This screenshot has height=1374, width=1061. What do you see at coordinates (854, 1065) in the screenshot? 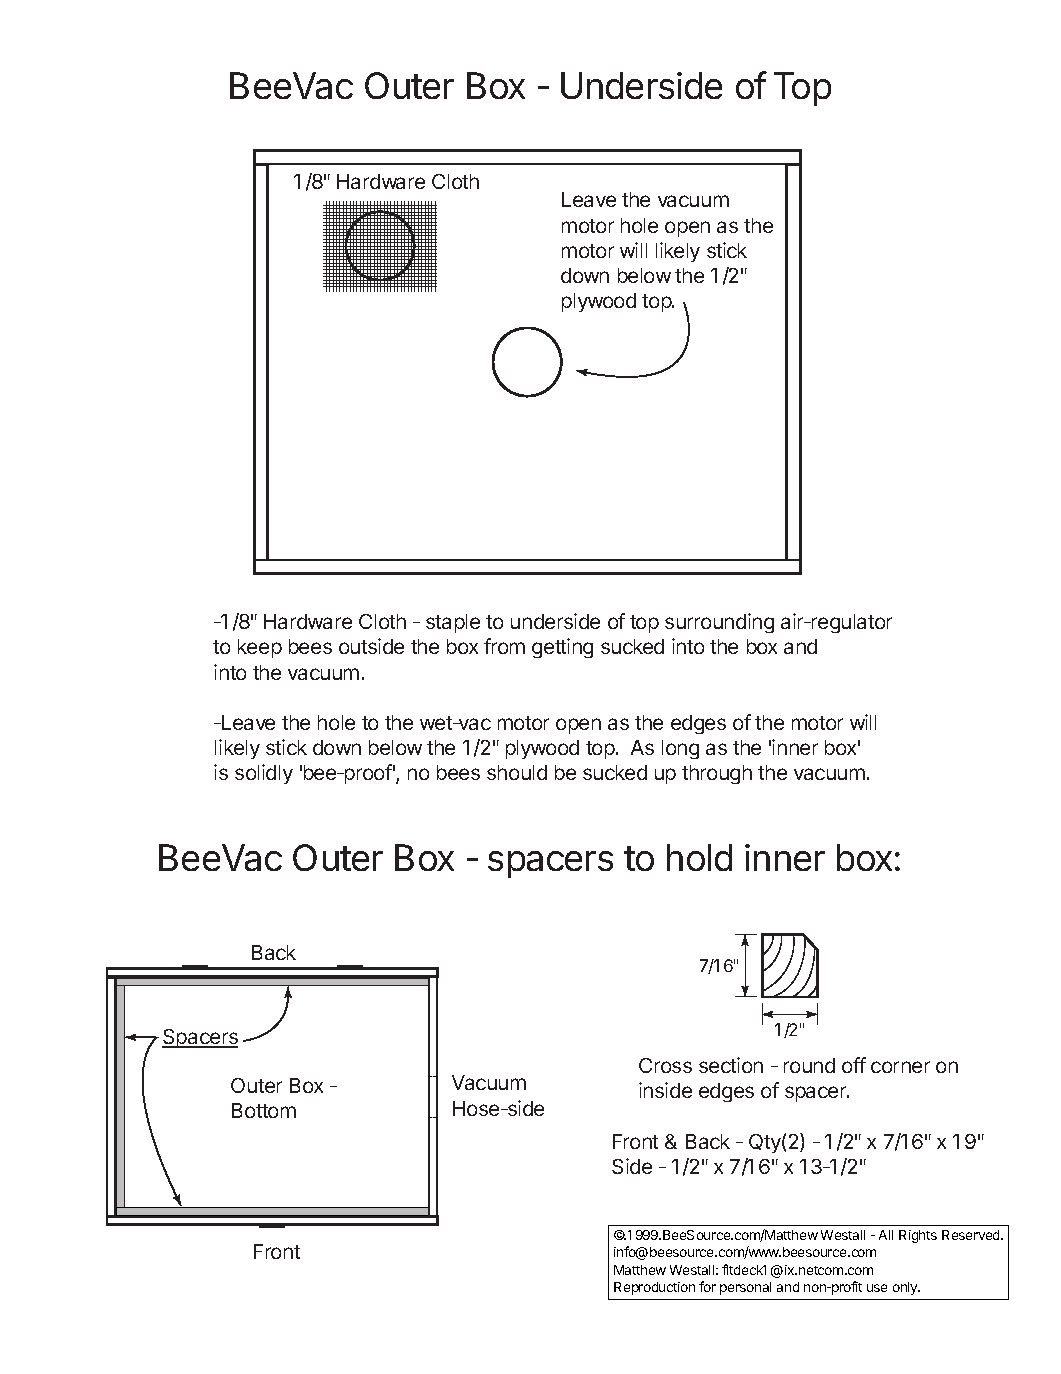
I see `off` at bounding box center [854, 1065].
